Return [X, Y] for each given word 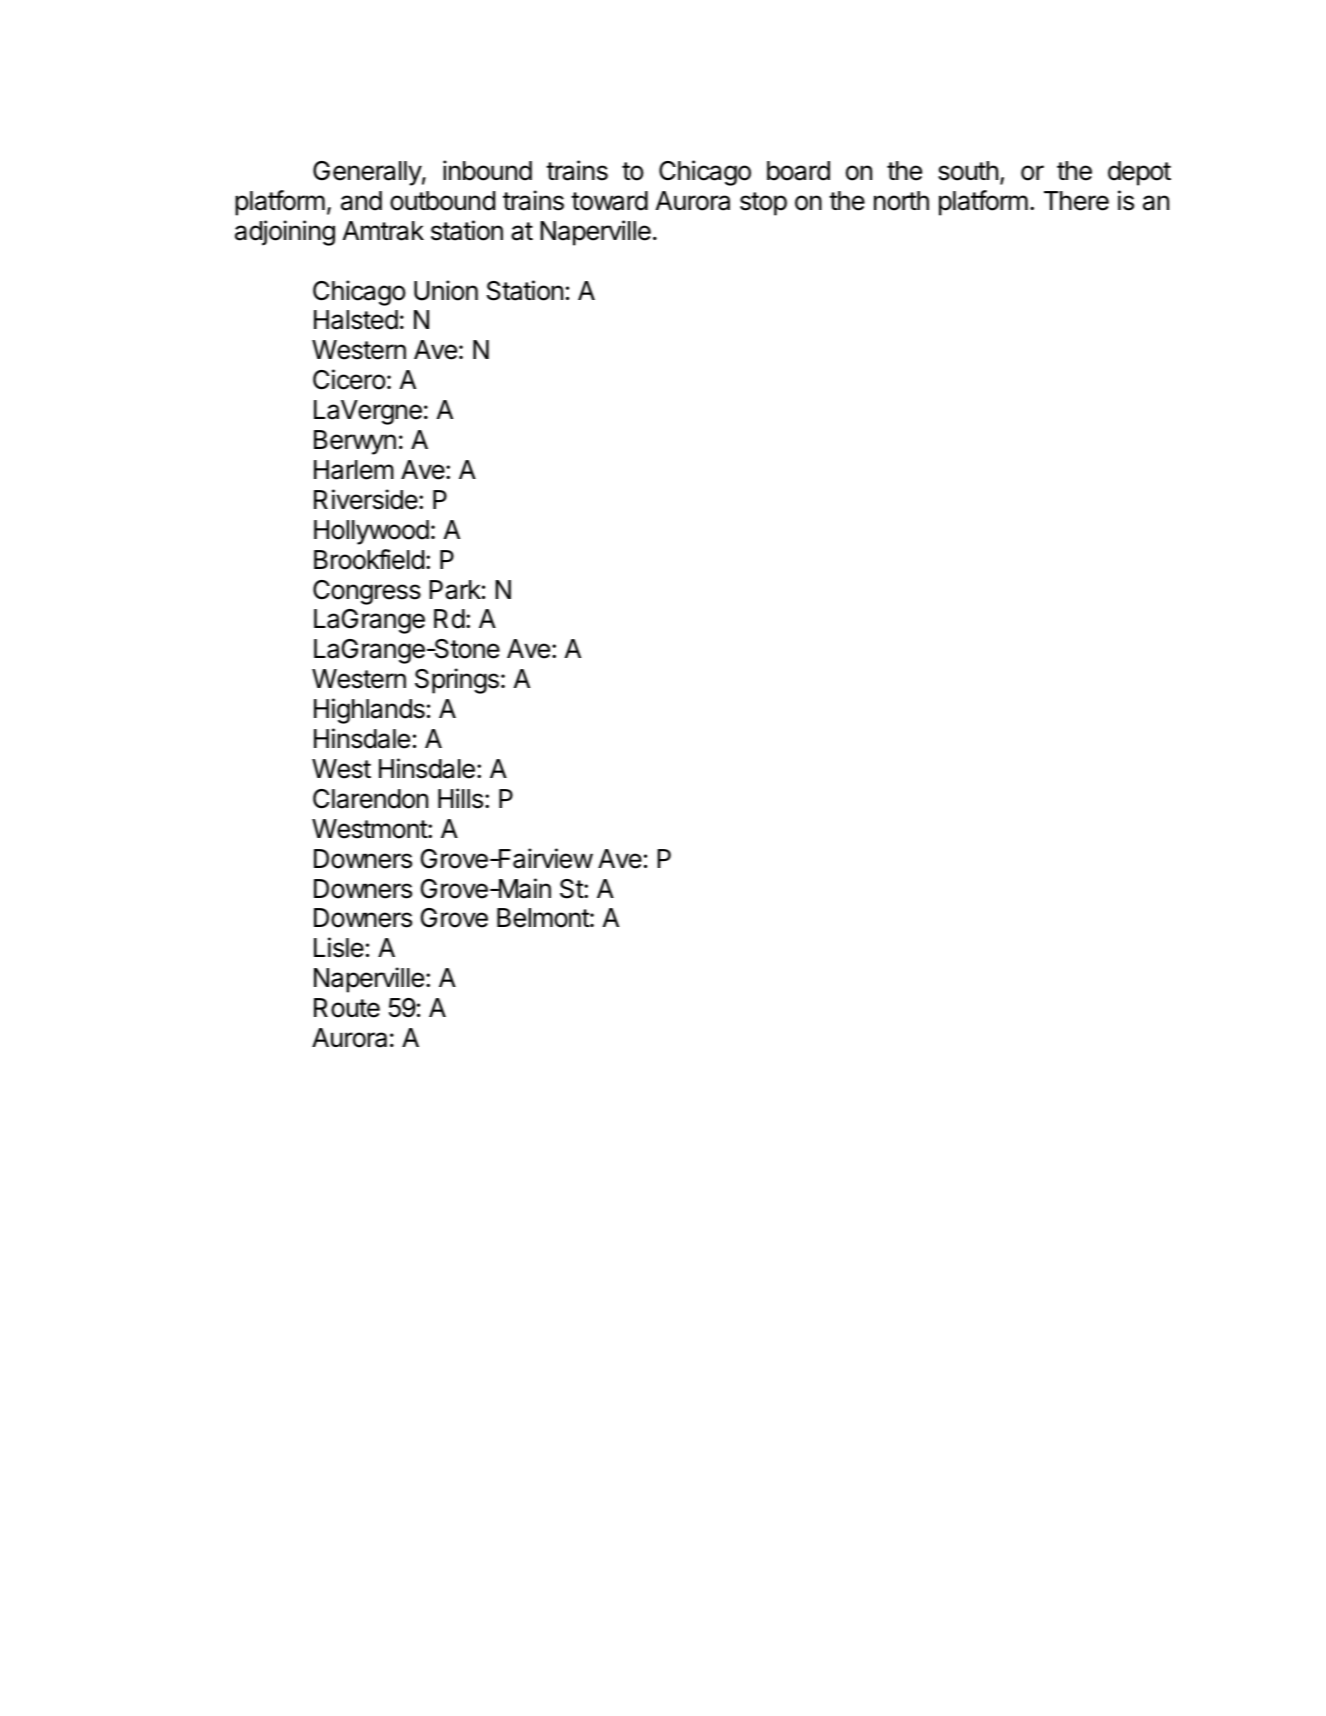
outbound [442, 201]
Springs [457, 681]
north [901, 201]
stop [763, 204]
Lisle [339, 947]
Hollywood [371, 532]
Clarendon [370, 799]
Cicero [349, 379]
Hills [460, 798]
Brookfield [369, 559]
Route [347, 1008]
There [1076, 201]
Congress [367, 592]
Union [446, 290]
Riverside [366, 499]
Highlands [369, 711]
